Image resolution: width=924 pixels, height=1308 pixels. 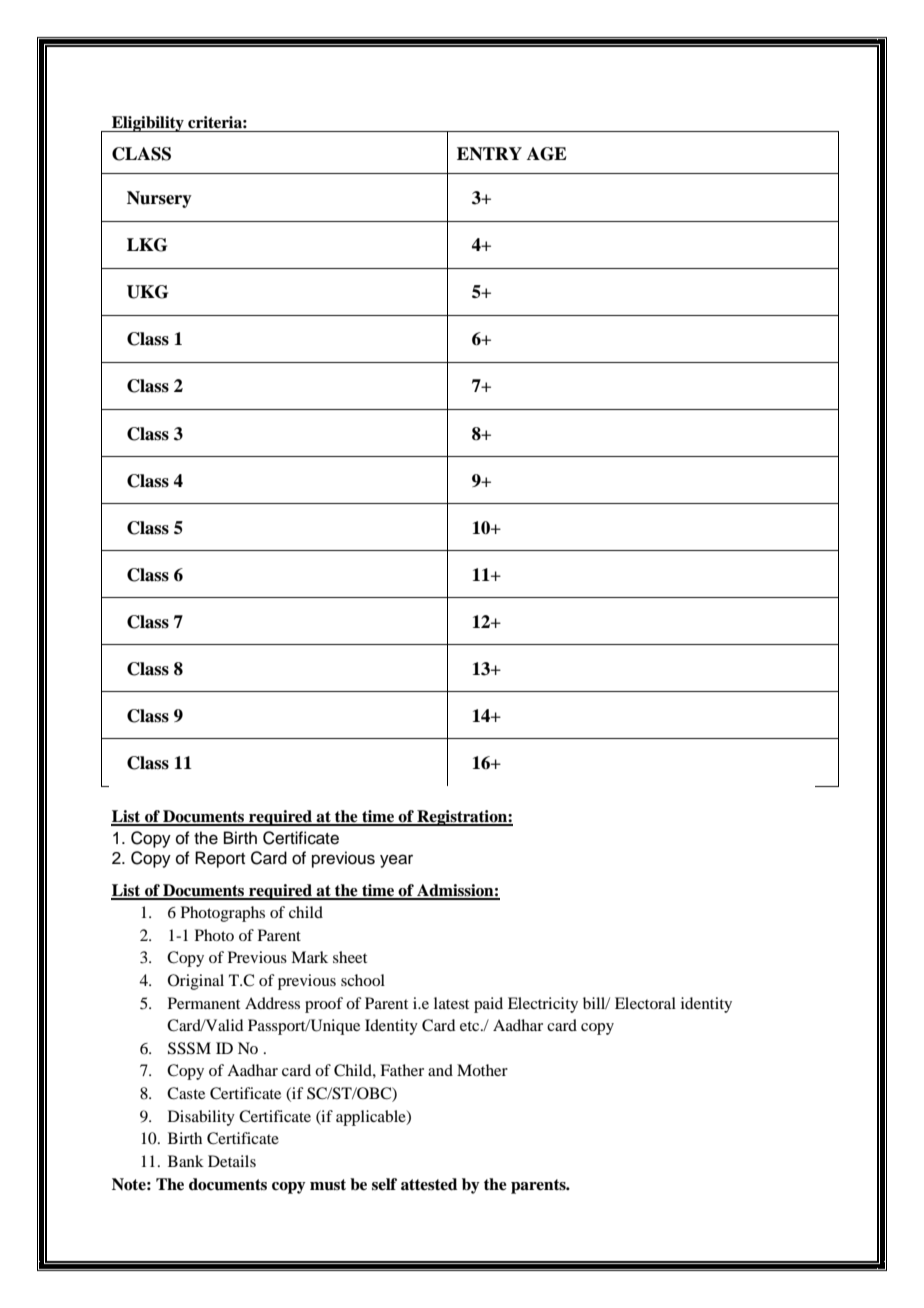 I want to click on Eligibility, so click(x=148, y=124).
